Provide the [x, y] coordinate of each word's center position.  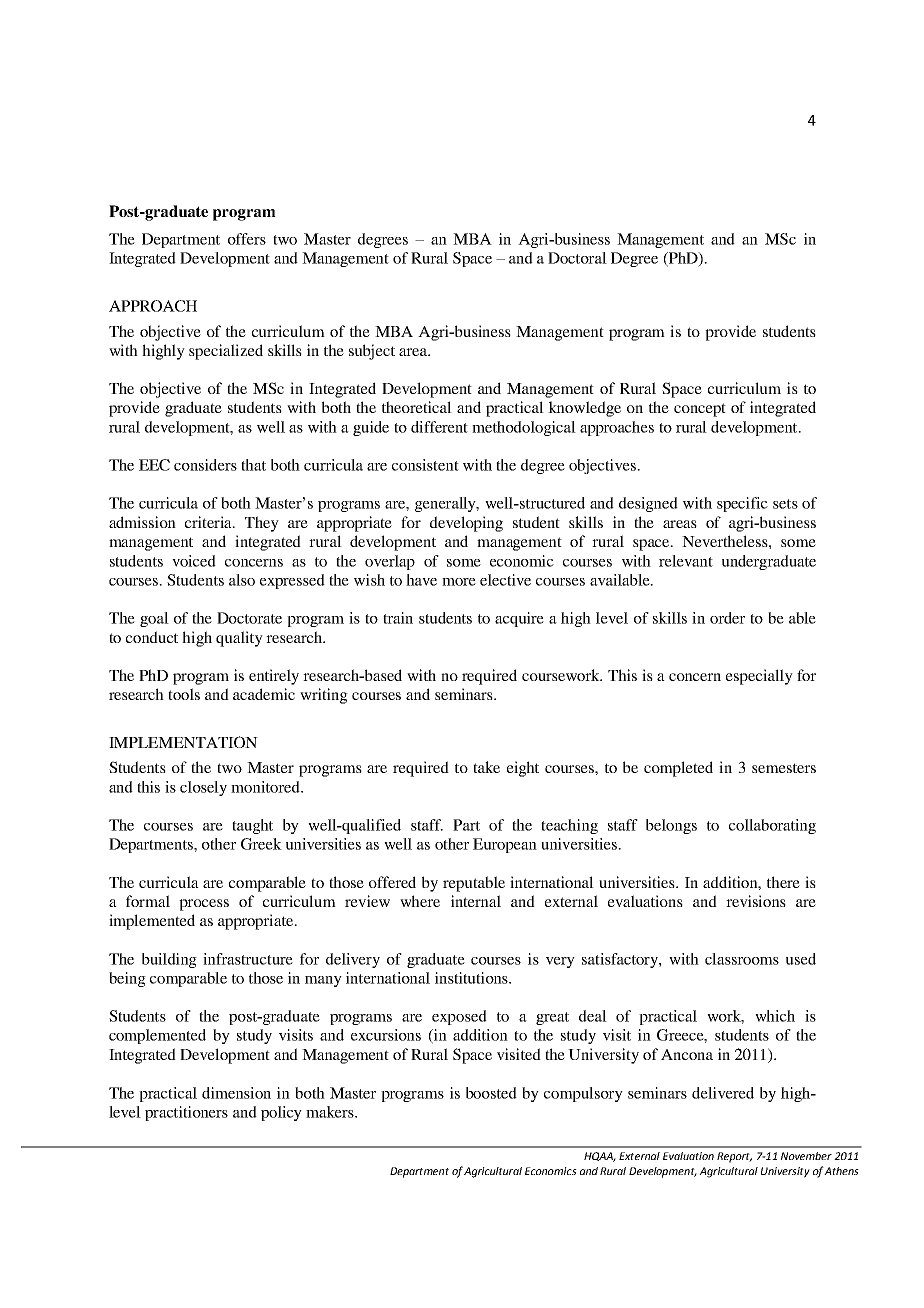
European [505, 845]
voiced [194, 561]
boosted [491, 1093]
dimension [236, 1093]
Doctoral [577, 258]
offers [247, 239]
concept [700, 410]
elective [505, 580]
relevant [686, 561]
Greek [261, 844]
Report [734, 1157]
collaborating [772, 826]
